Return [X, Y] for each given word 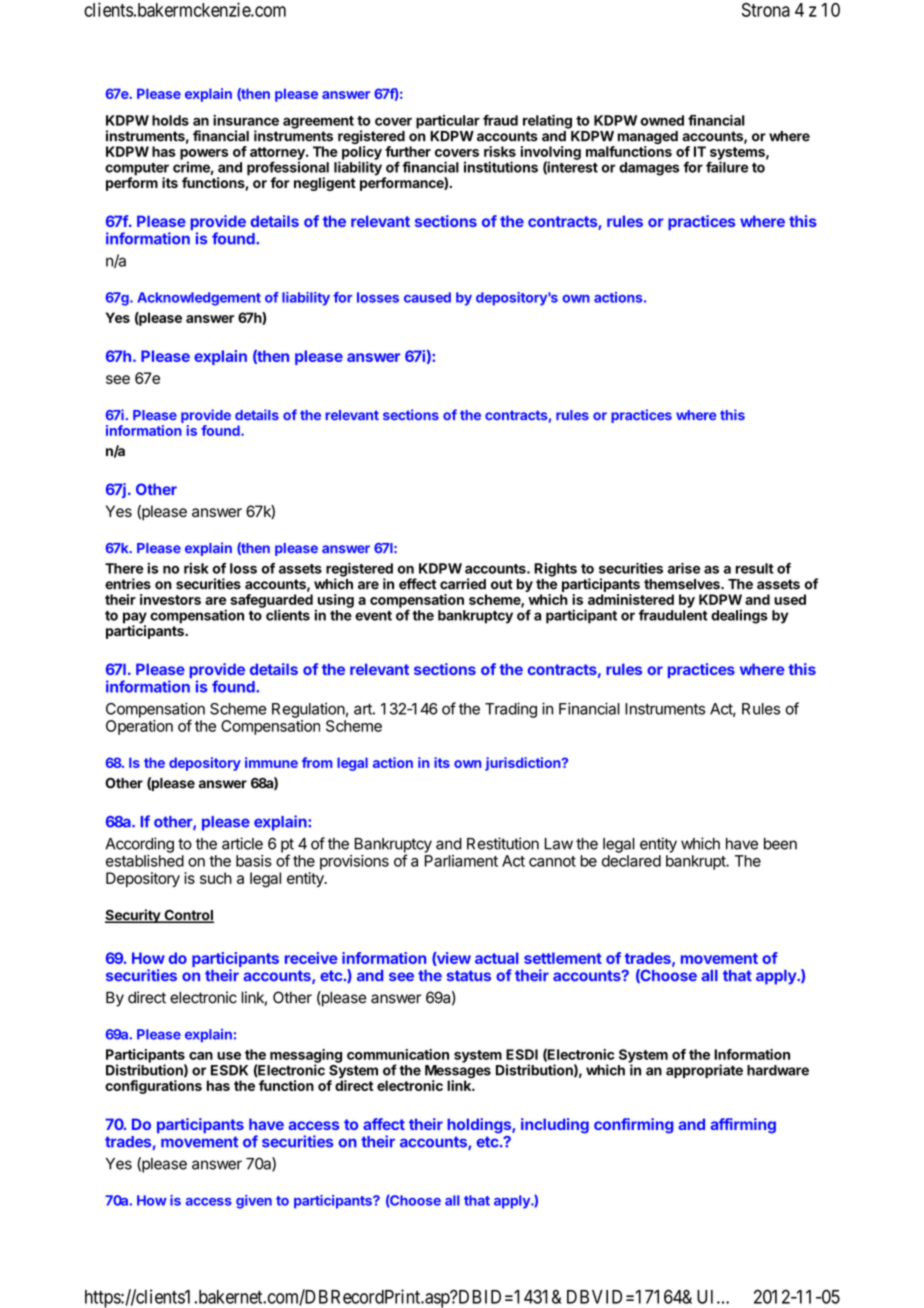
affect [384, 1124]
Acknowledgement [199, 299]
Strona [766, 10]
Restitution [503, 843]
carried [463, 584]
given [254, 1202]
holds [170, 120]
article [242, 843]
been [780, 844]
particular [448, 122]
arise [684, 568]
